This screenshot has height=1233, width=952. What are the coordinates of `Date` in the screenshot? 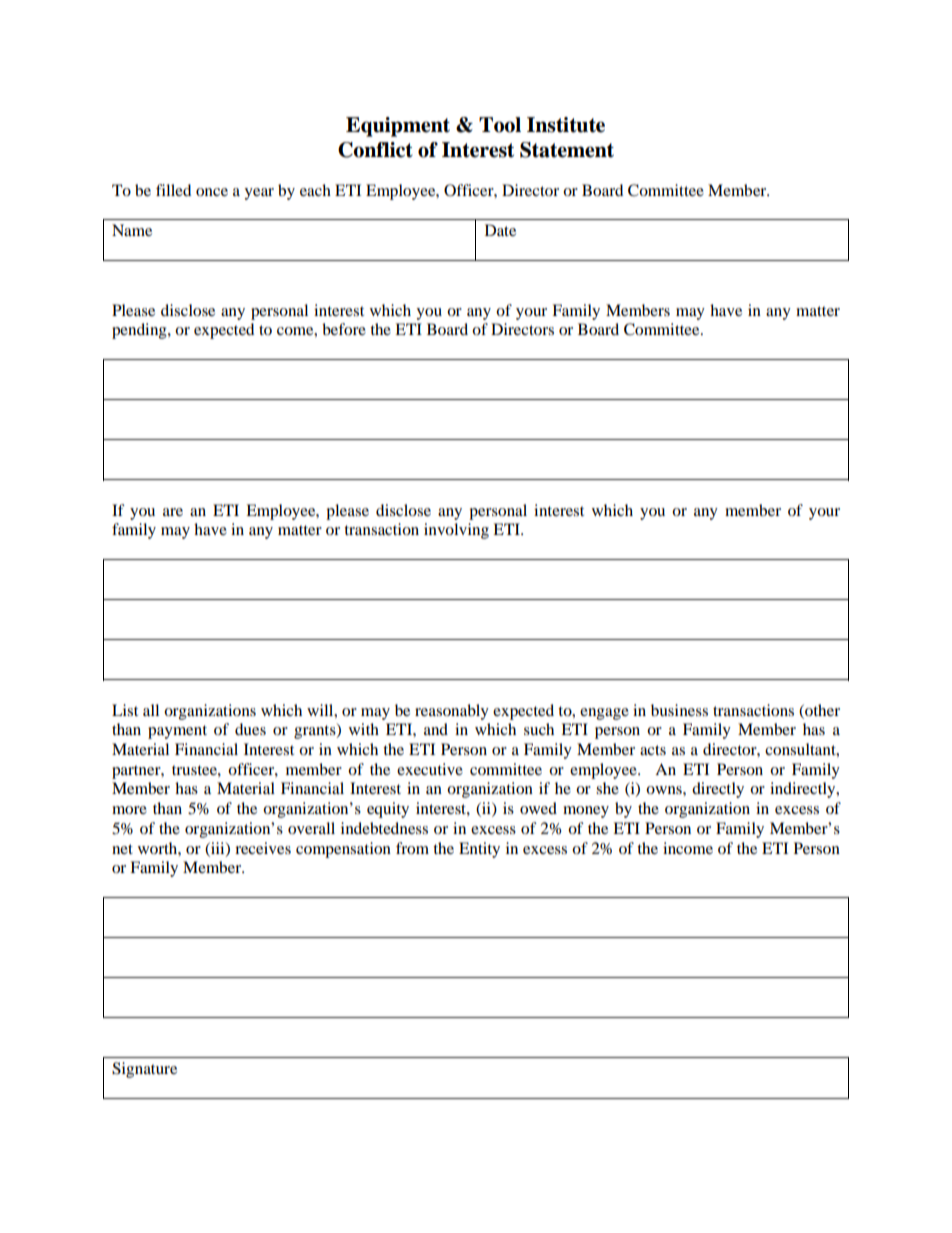 It's located at (500, 230).
